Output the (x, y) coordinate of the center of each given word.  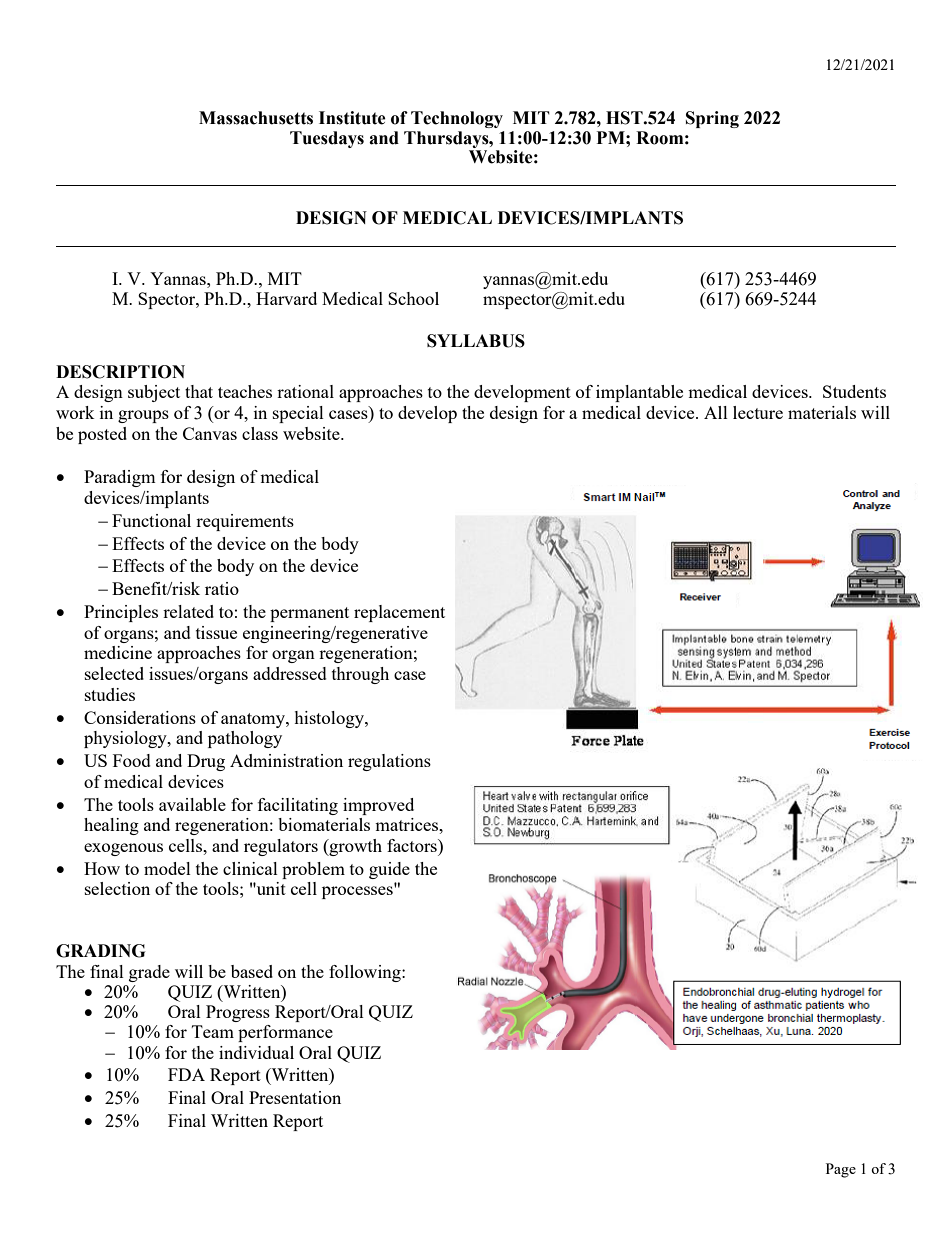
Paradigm (120, 478)
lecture (758, 412)
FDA (186, 1074)
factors (413, 845)
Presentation (295, 1097)
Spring (712, 119)
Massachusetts (256, 118)
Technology (457, 119)
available (192, 804)
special (298, 414)
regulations (389, 762)
